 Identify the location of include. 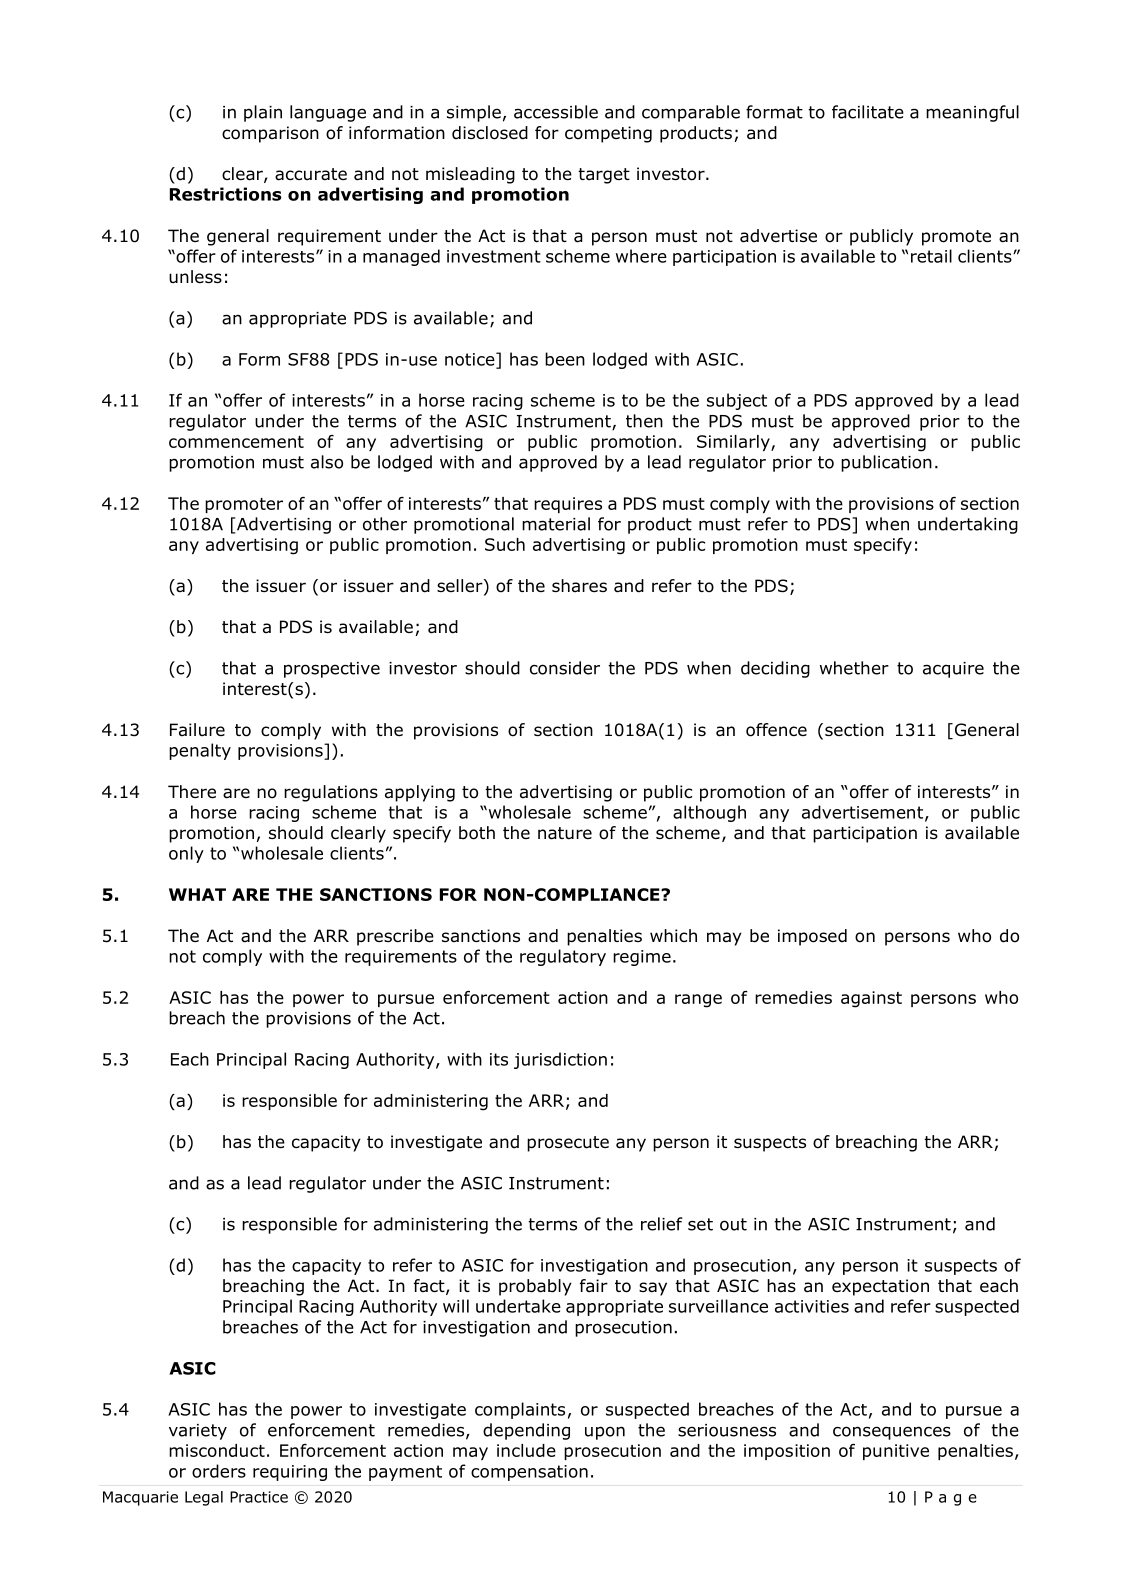
(526, 1450).
